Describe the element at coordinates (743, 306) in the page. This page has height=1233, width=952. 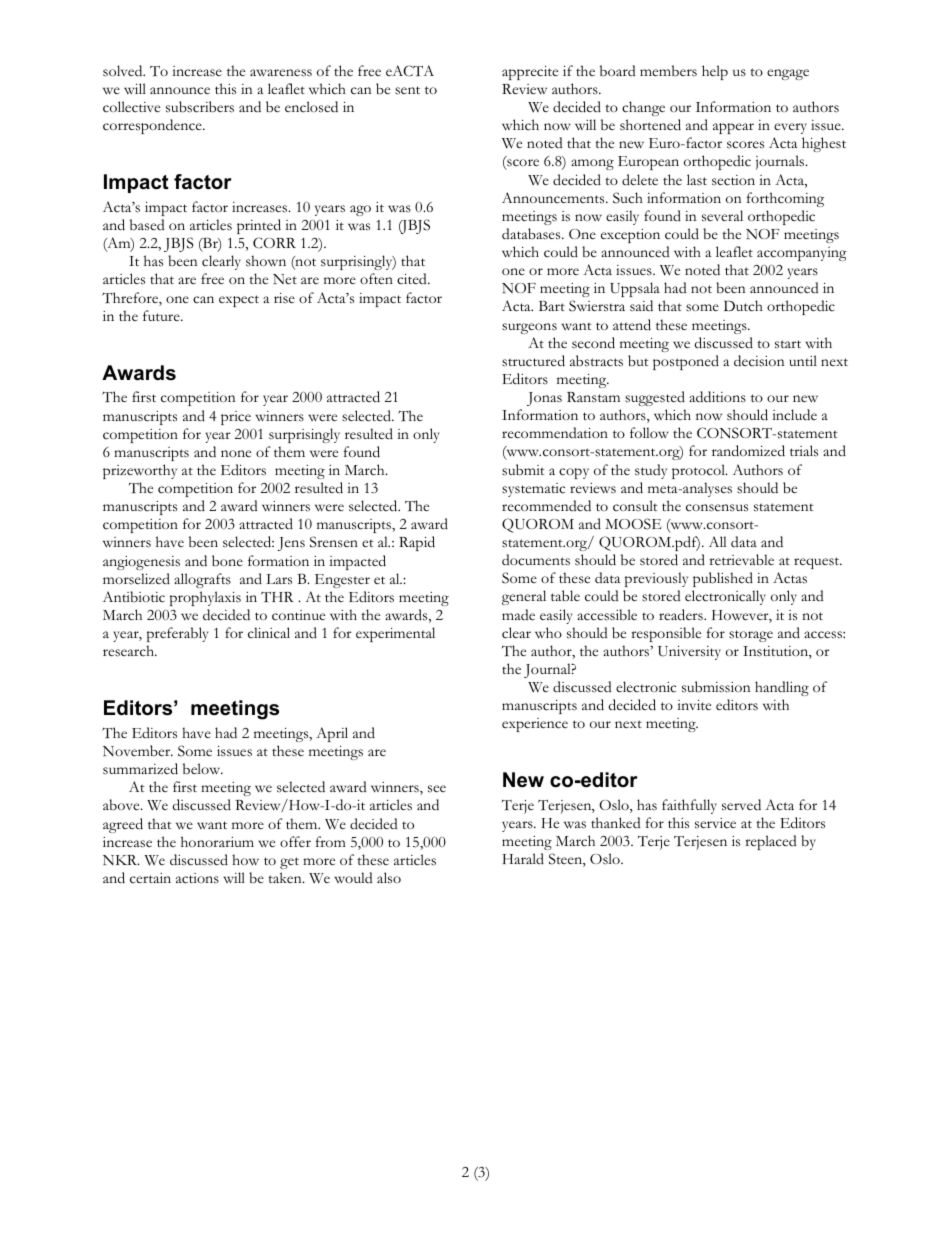
I see `Dutch` at that location.
